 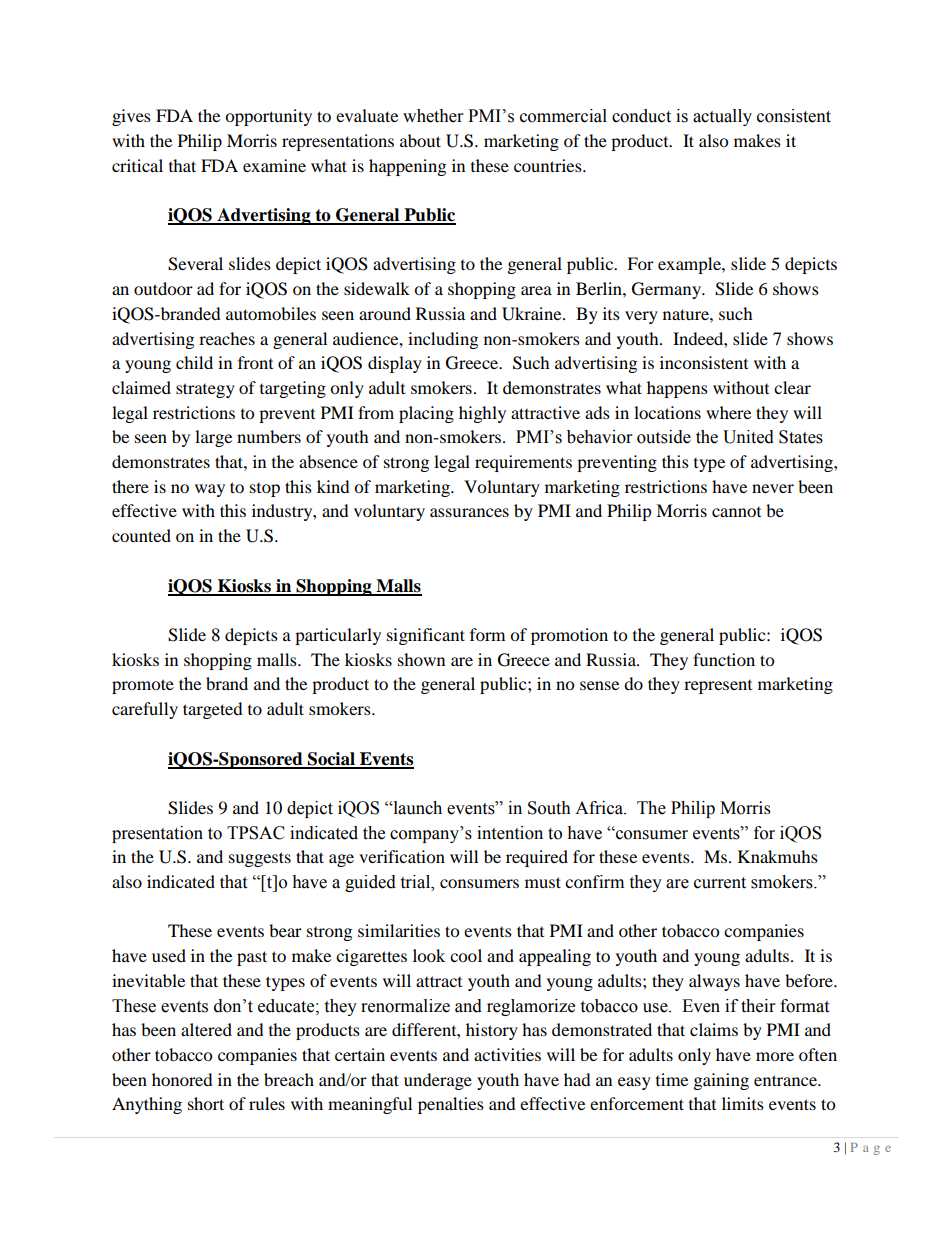 I want to click on cannot, so click(x=736, y=512).
